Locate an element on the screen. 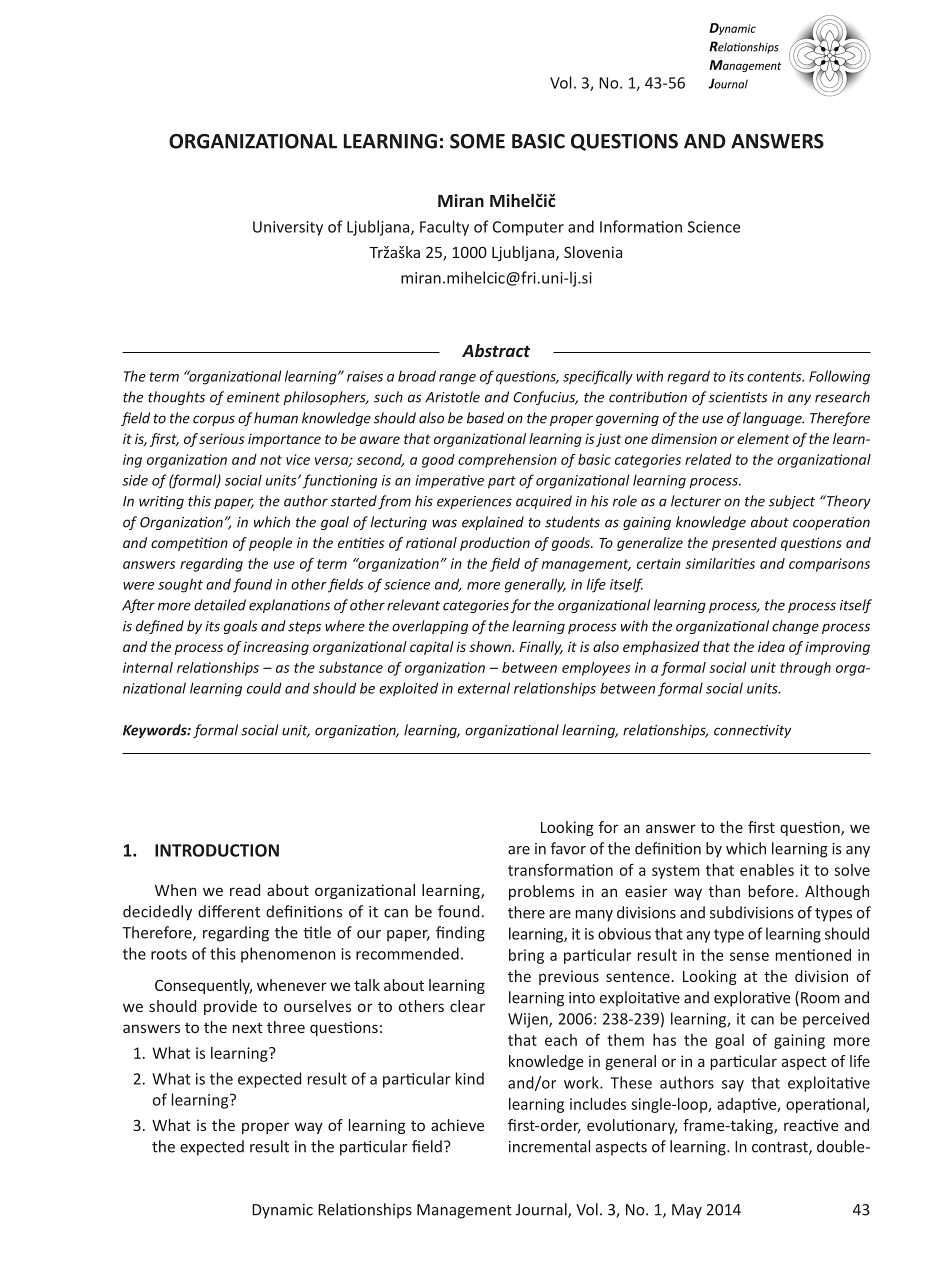 This screenshot has width=952, height=1270. contents is located at coordinates (775, 377).
